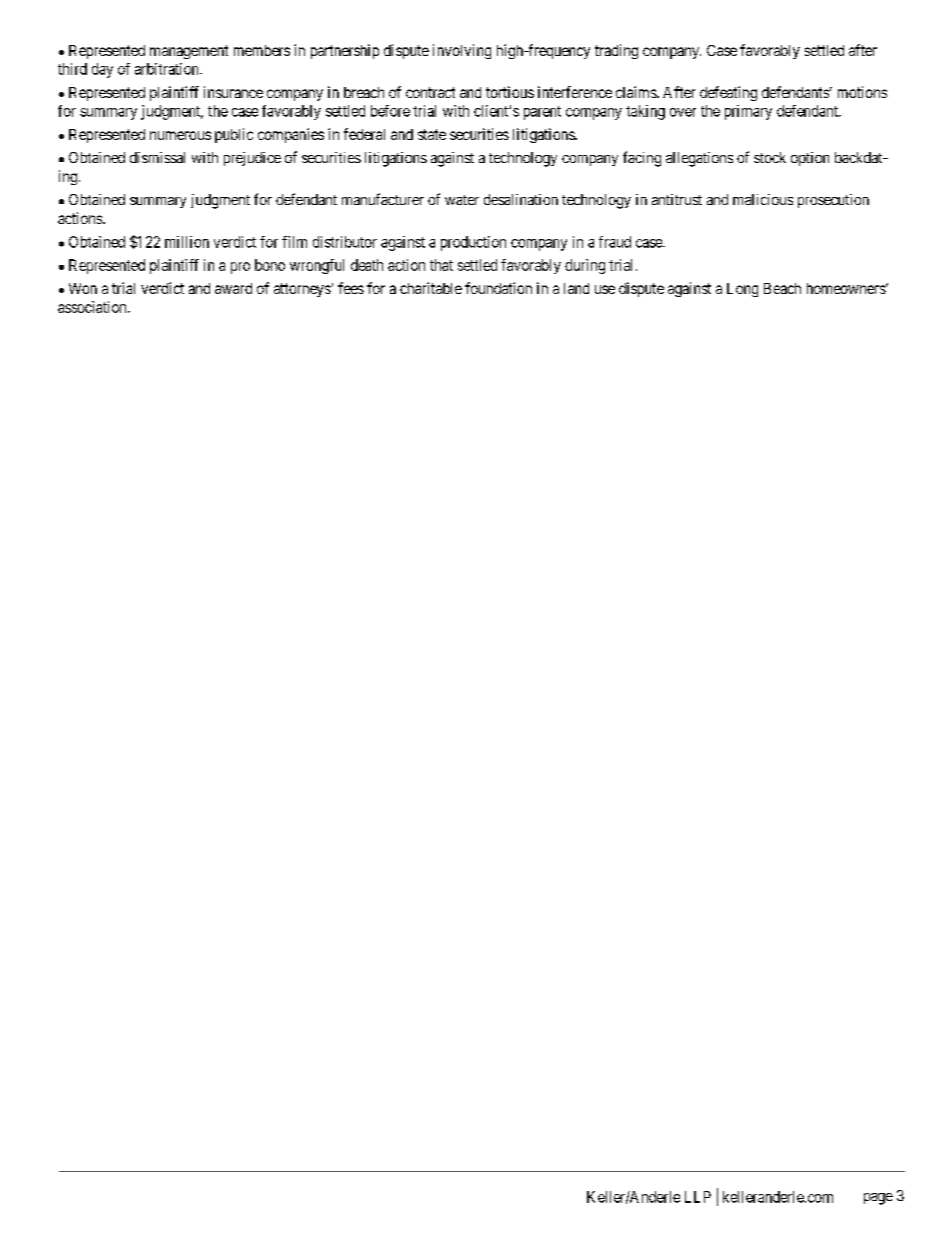 Image resolution: width=952 pixels, height=1233 pixels. What do you see at coordinates (430, 92) in the screenshot?
I see `contract` at bounding box center [430, 92].
